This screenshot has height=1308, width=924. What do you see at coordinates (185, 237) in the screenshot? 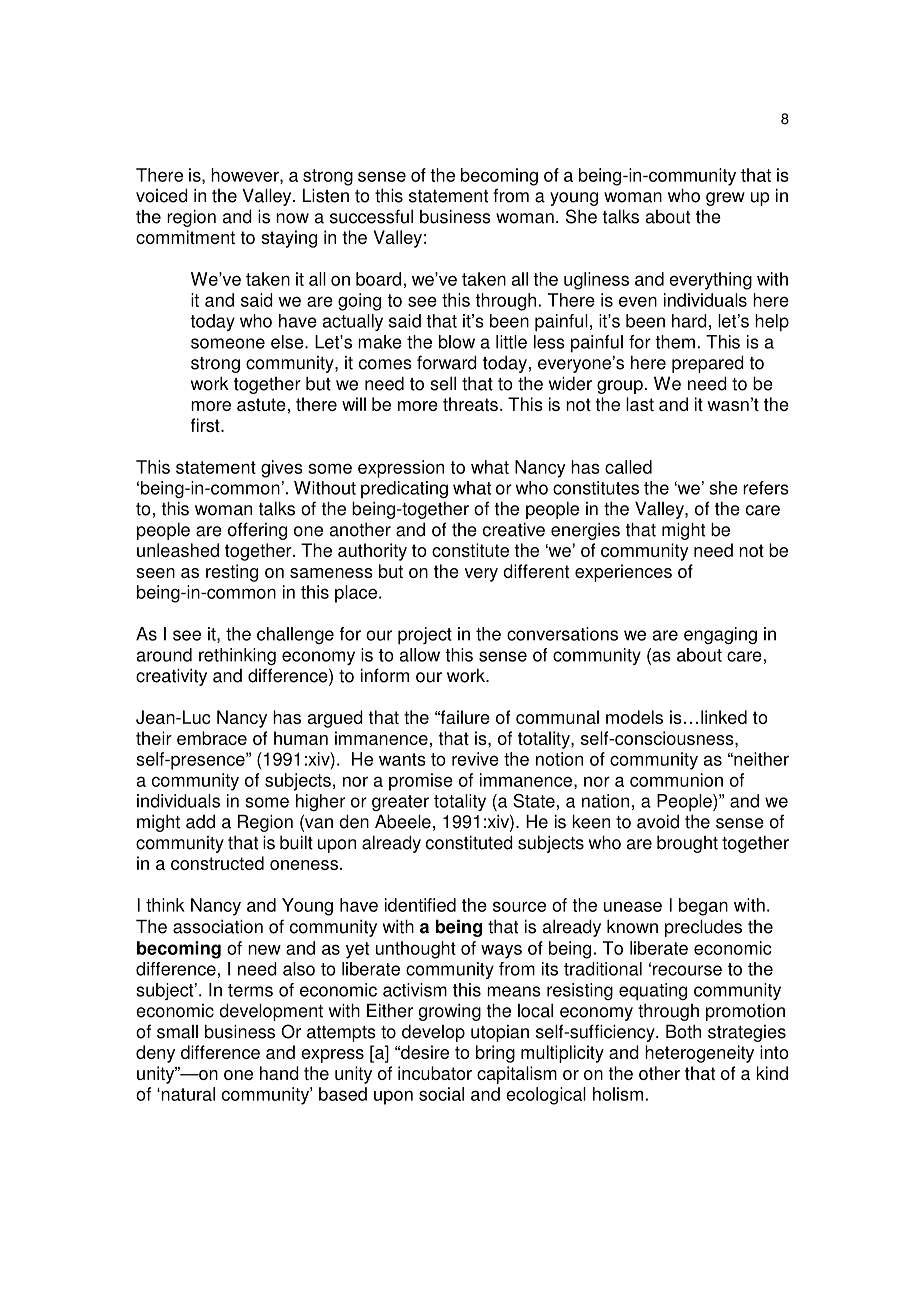
I see `commitment` at bounding box center [185, 237].
